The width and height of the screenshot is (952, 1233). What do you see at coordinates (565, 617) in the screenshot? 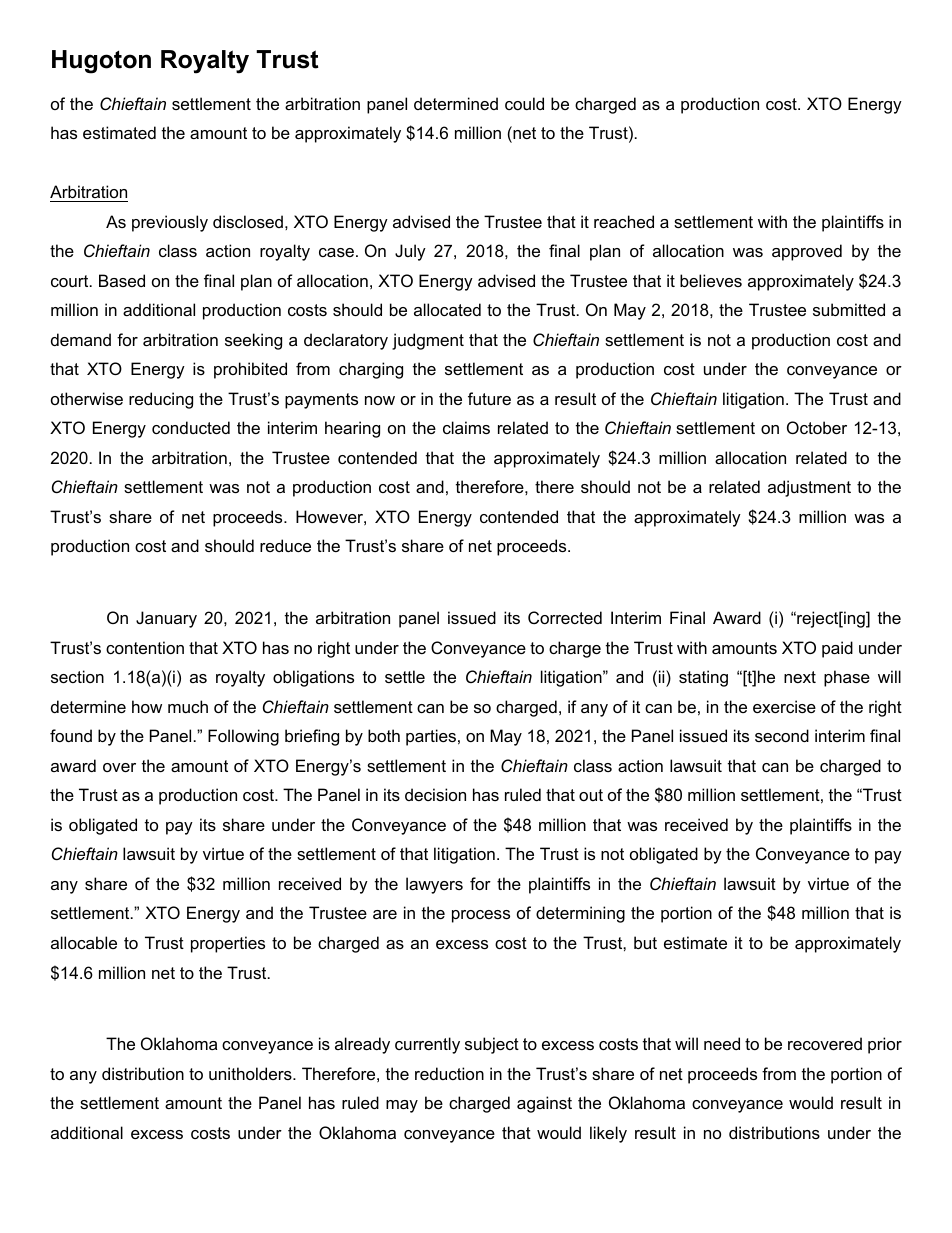
I see `Corrected` at bounding box center [565, 617].
